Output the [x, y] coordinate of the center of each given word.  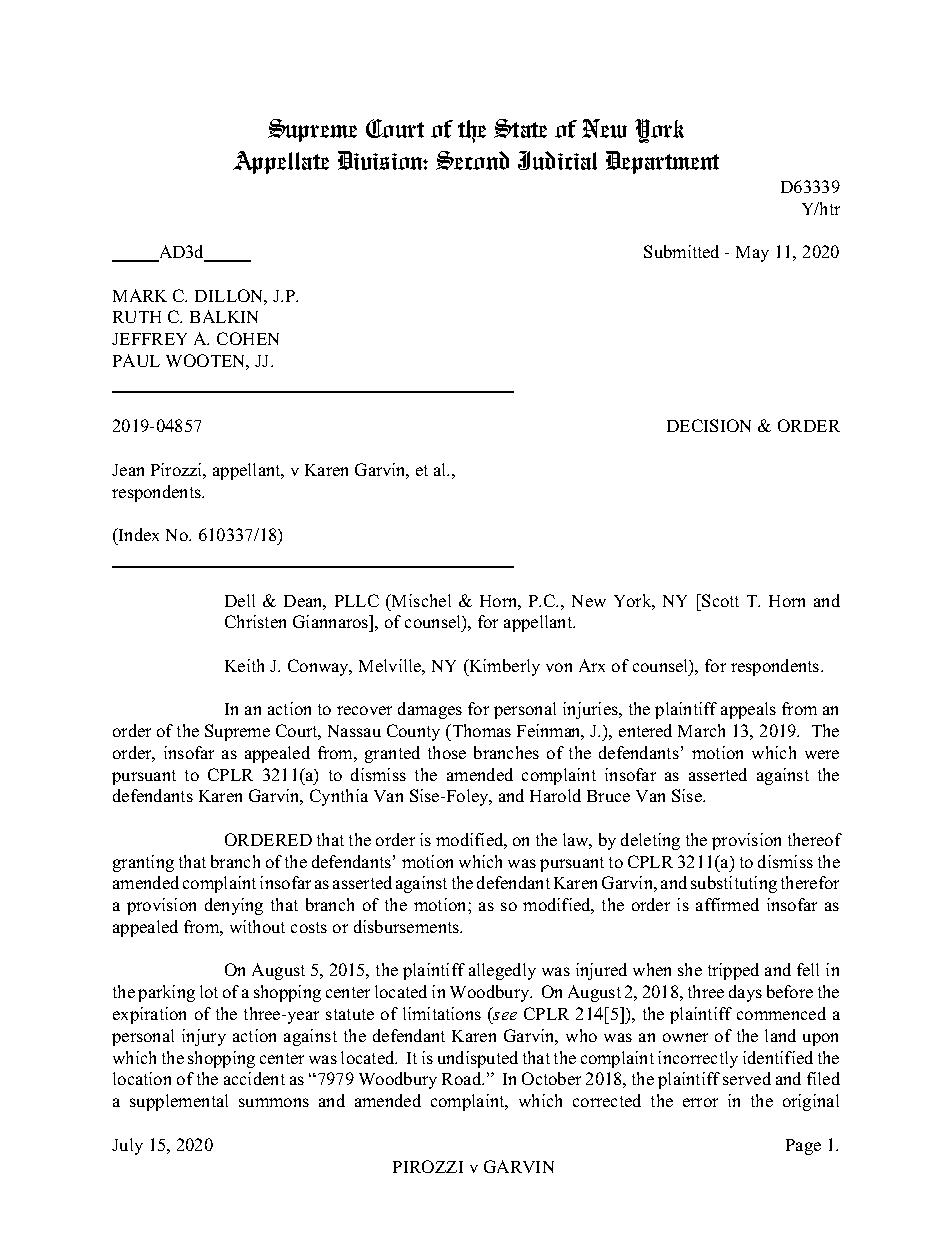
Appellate [281, 162]
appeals [748, 710]
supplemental [179, 1102]
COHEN [248, 338]
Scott [719, 600]
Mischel [420, 600]
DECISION [709, 425]
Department [662, 162]
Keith [244, 665]
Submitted [681, 251]
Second [472, 160]
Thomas [480, 730]
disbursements [407, 926]
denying [234, 906]
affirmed [727, 904]
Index [137, 534]
